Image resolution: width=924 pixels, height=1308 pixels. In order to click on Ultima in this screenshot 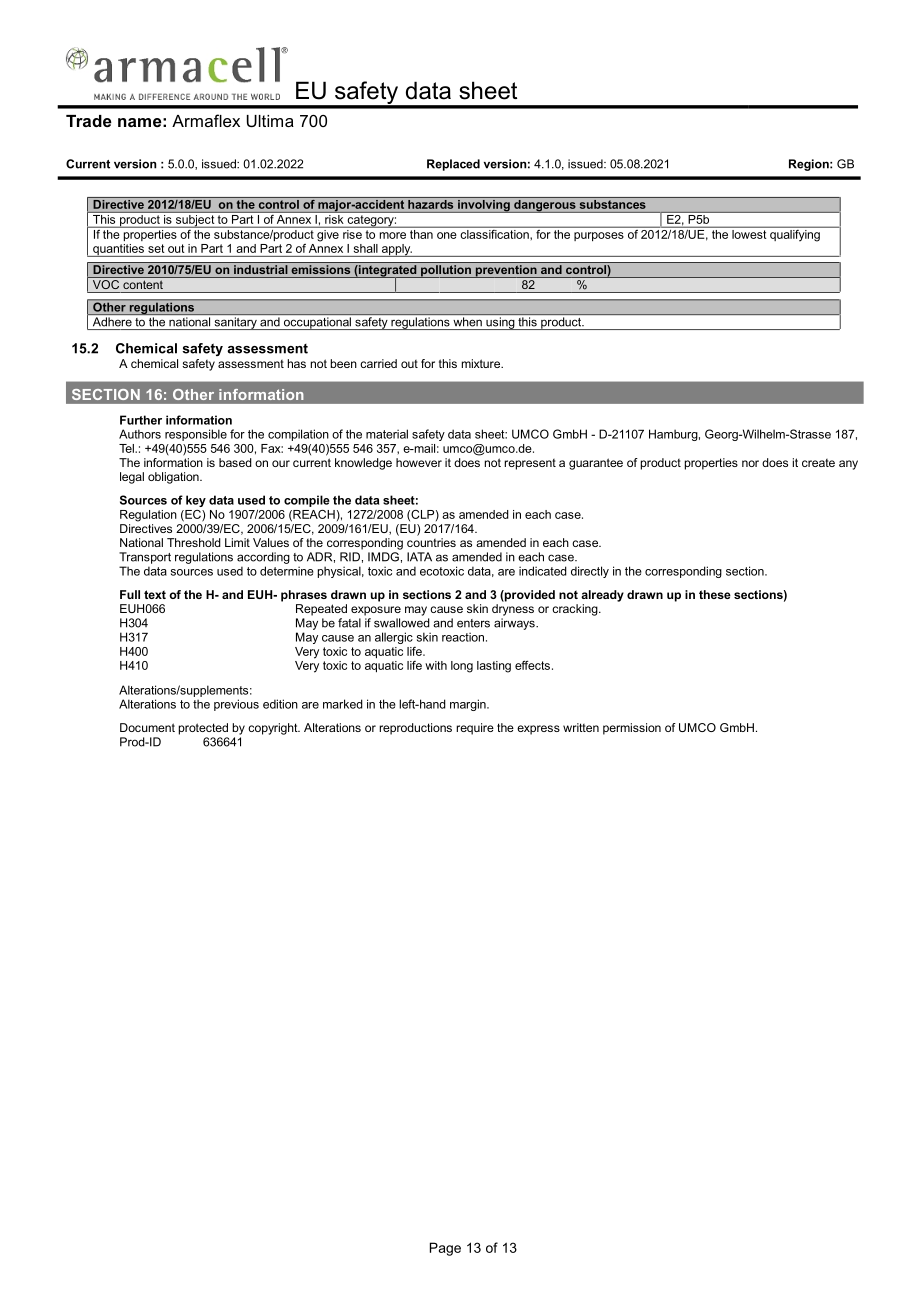, I will do `click(270, 121)`.
